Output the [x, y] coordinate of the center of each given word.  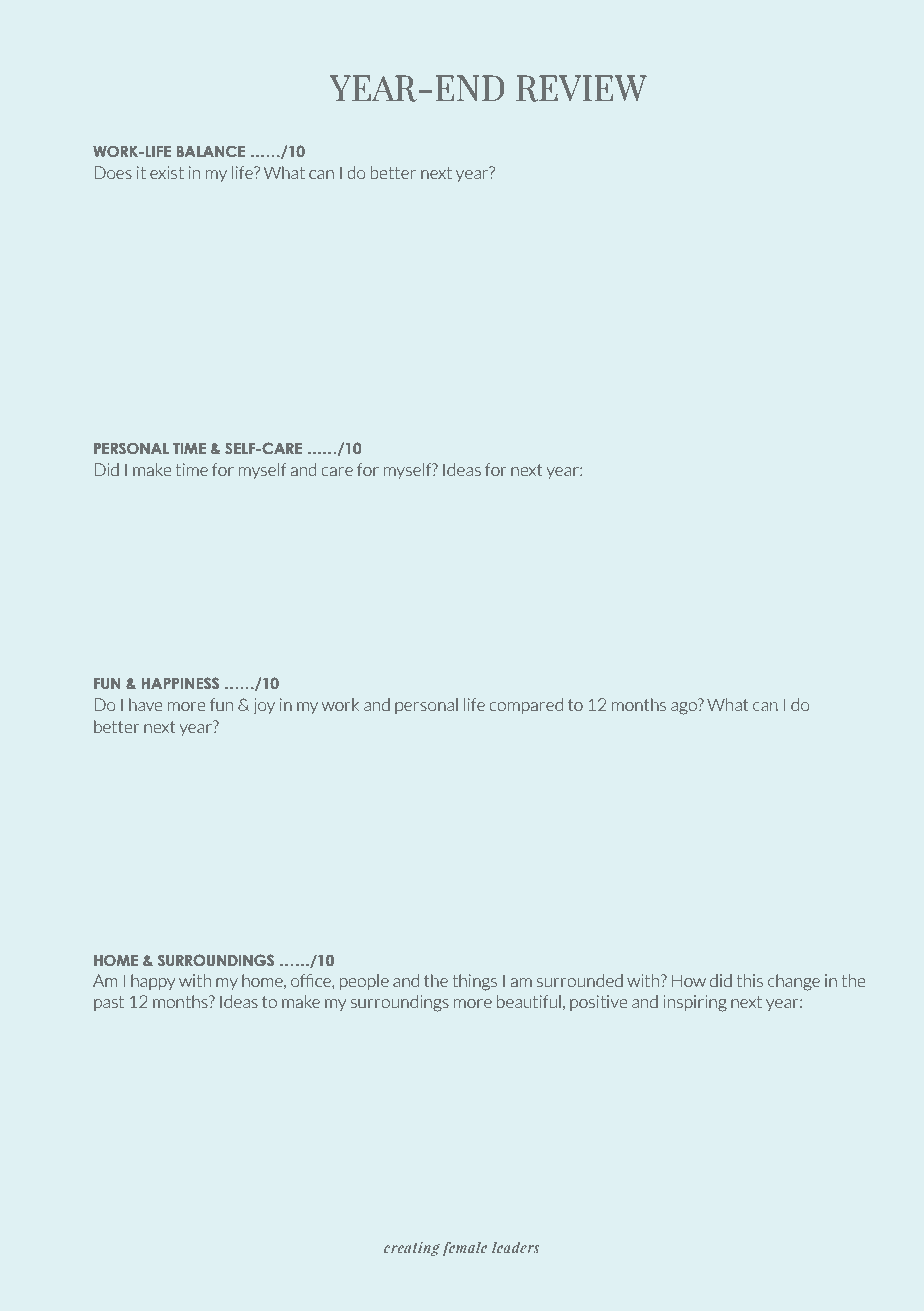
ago [685, 707]
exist [167, 173]
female [465, 1249]
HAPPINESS [180, 683]
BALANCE [211, 151]
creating [412, 1249]
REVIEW [581, 88]
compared [526, 706]
